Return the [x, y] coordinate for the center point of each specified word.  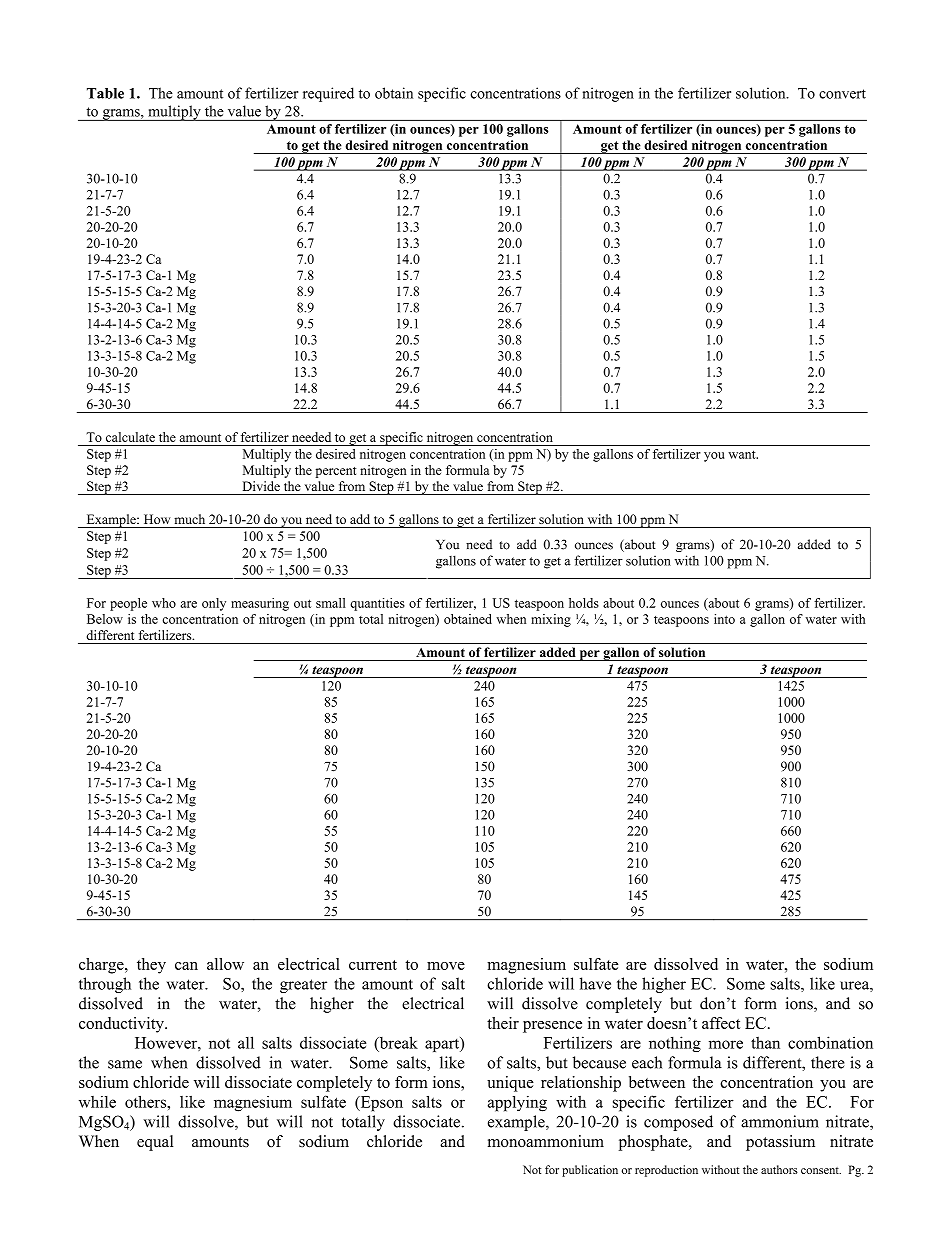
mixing [551, 620]
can [186, 966]
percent [336, 472]
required [328, 94]
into [724, 619]
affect [721, 1023]
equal [155, 1143]
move [446, 966]
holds [584, 603]
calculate [130, 437]
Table [105, 93]
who [164, 603]
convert [842, 94]
